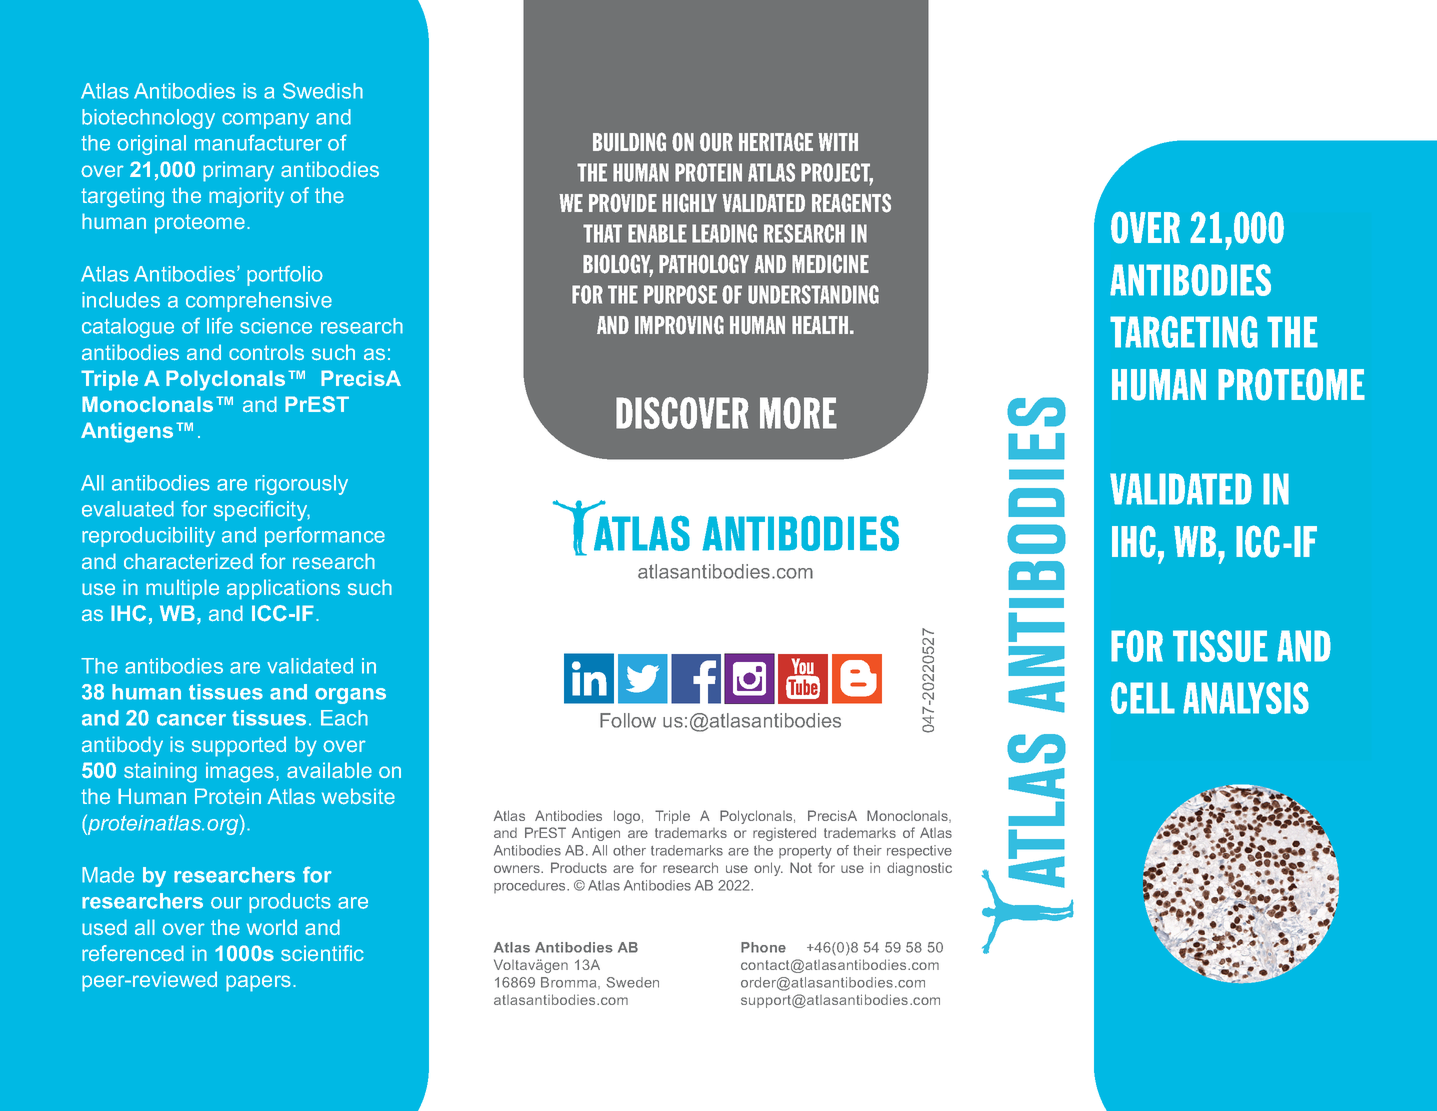 This screenshot has width=1437, height=1111. What do you see at coordinates (262, 510) in the screenshot?
I see `specificity` at bounding box center [262, 510].
